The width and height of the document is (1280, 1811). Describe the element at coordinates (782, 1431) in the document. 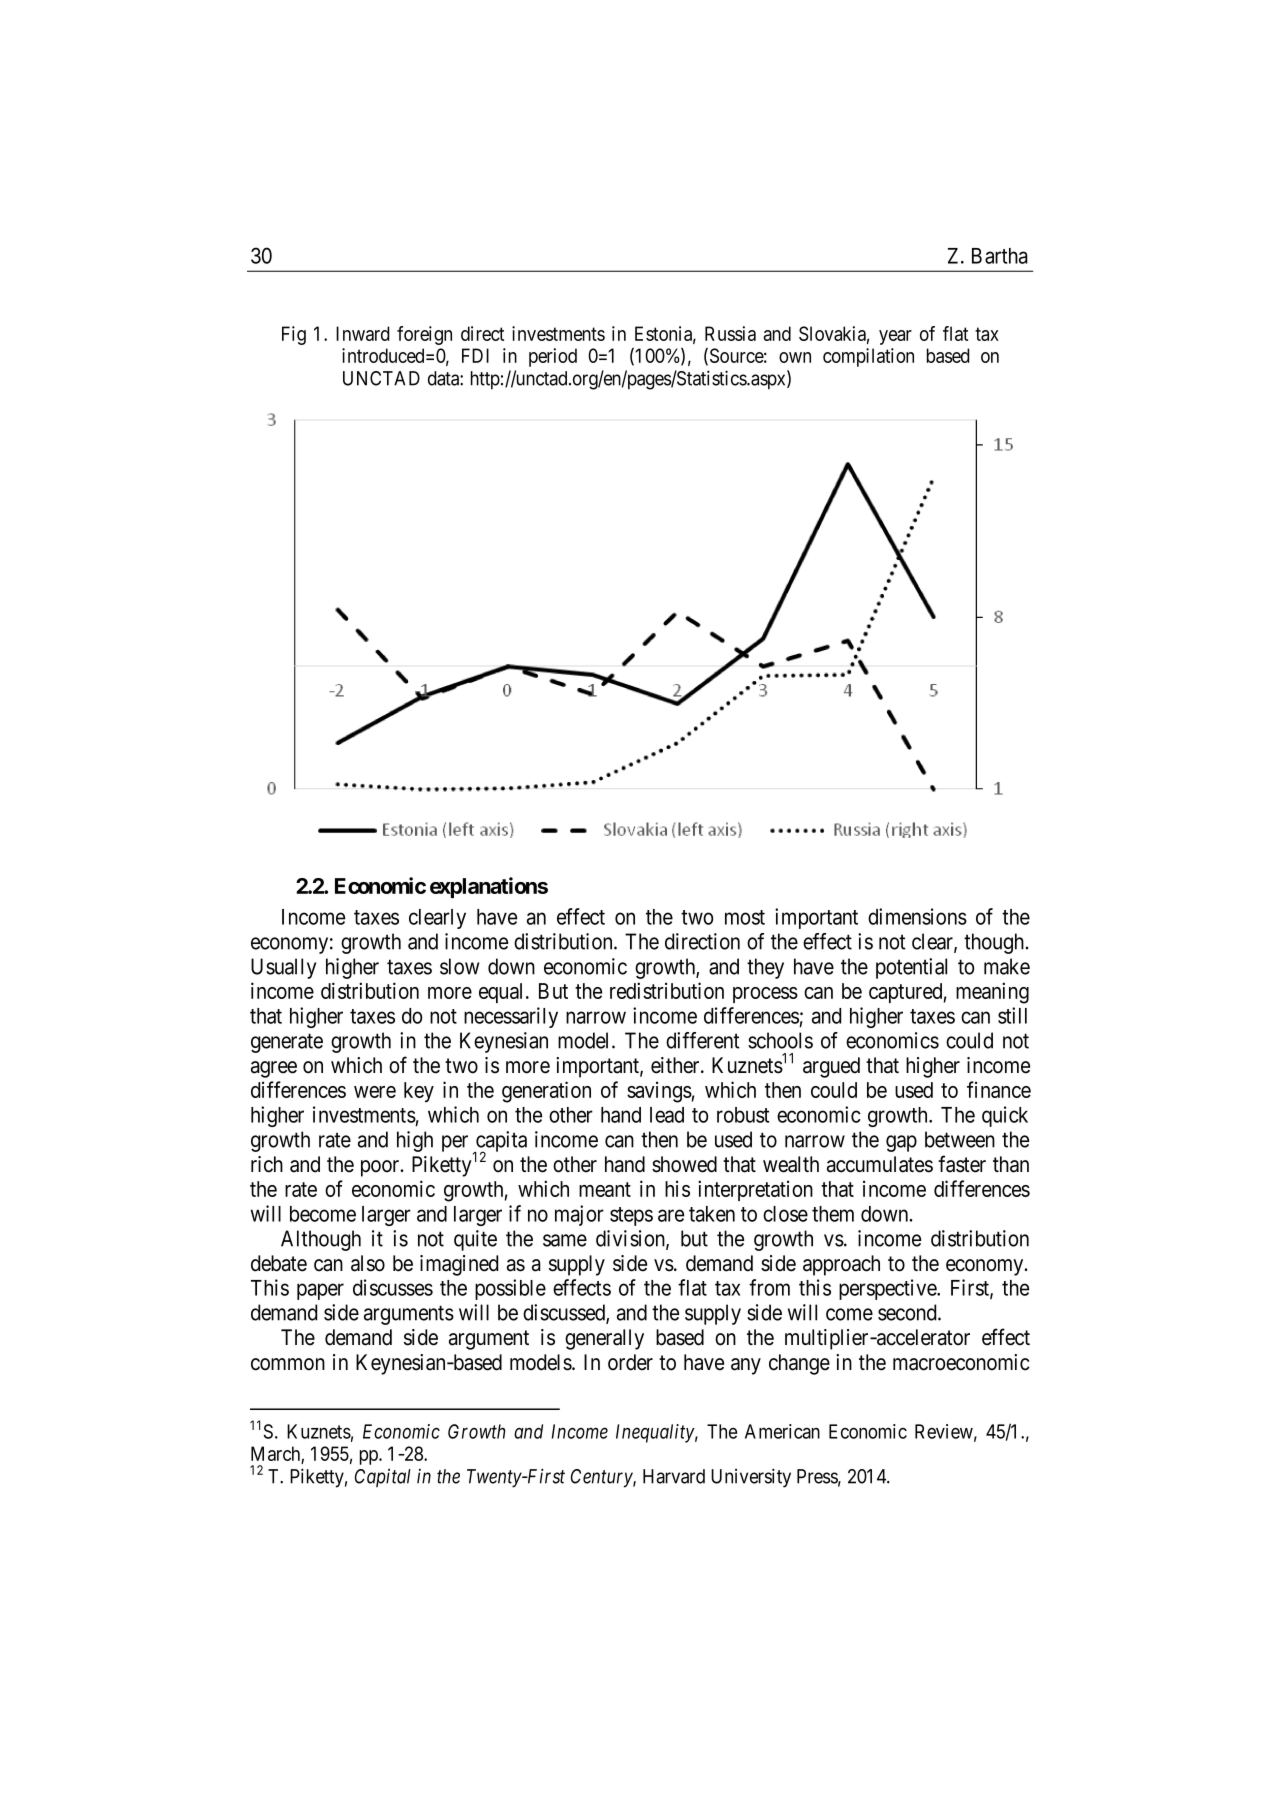

I see `American` at that location.
